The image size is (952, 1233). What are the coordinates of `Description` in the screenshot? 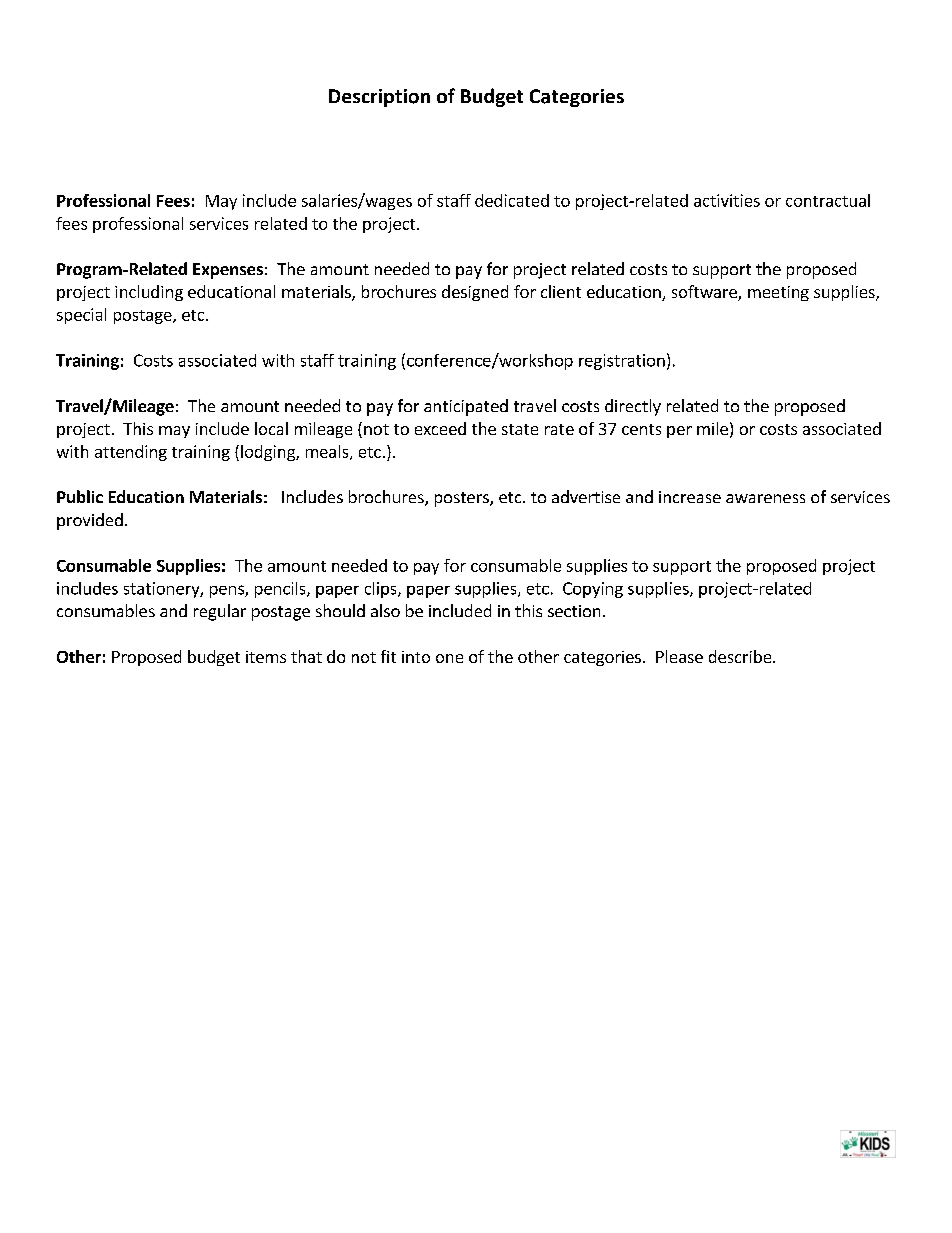 It's located at (379, 98).
